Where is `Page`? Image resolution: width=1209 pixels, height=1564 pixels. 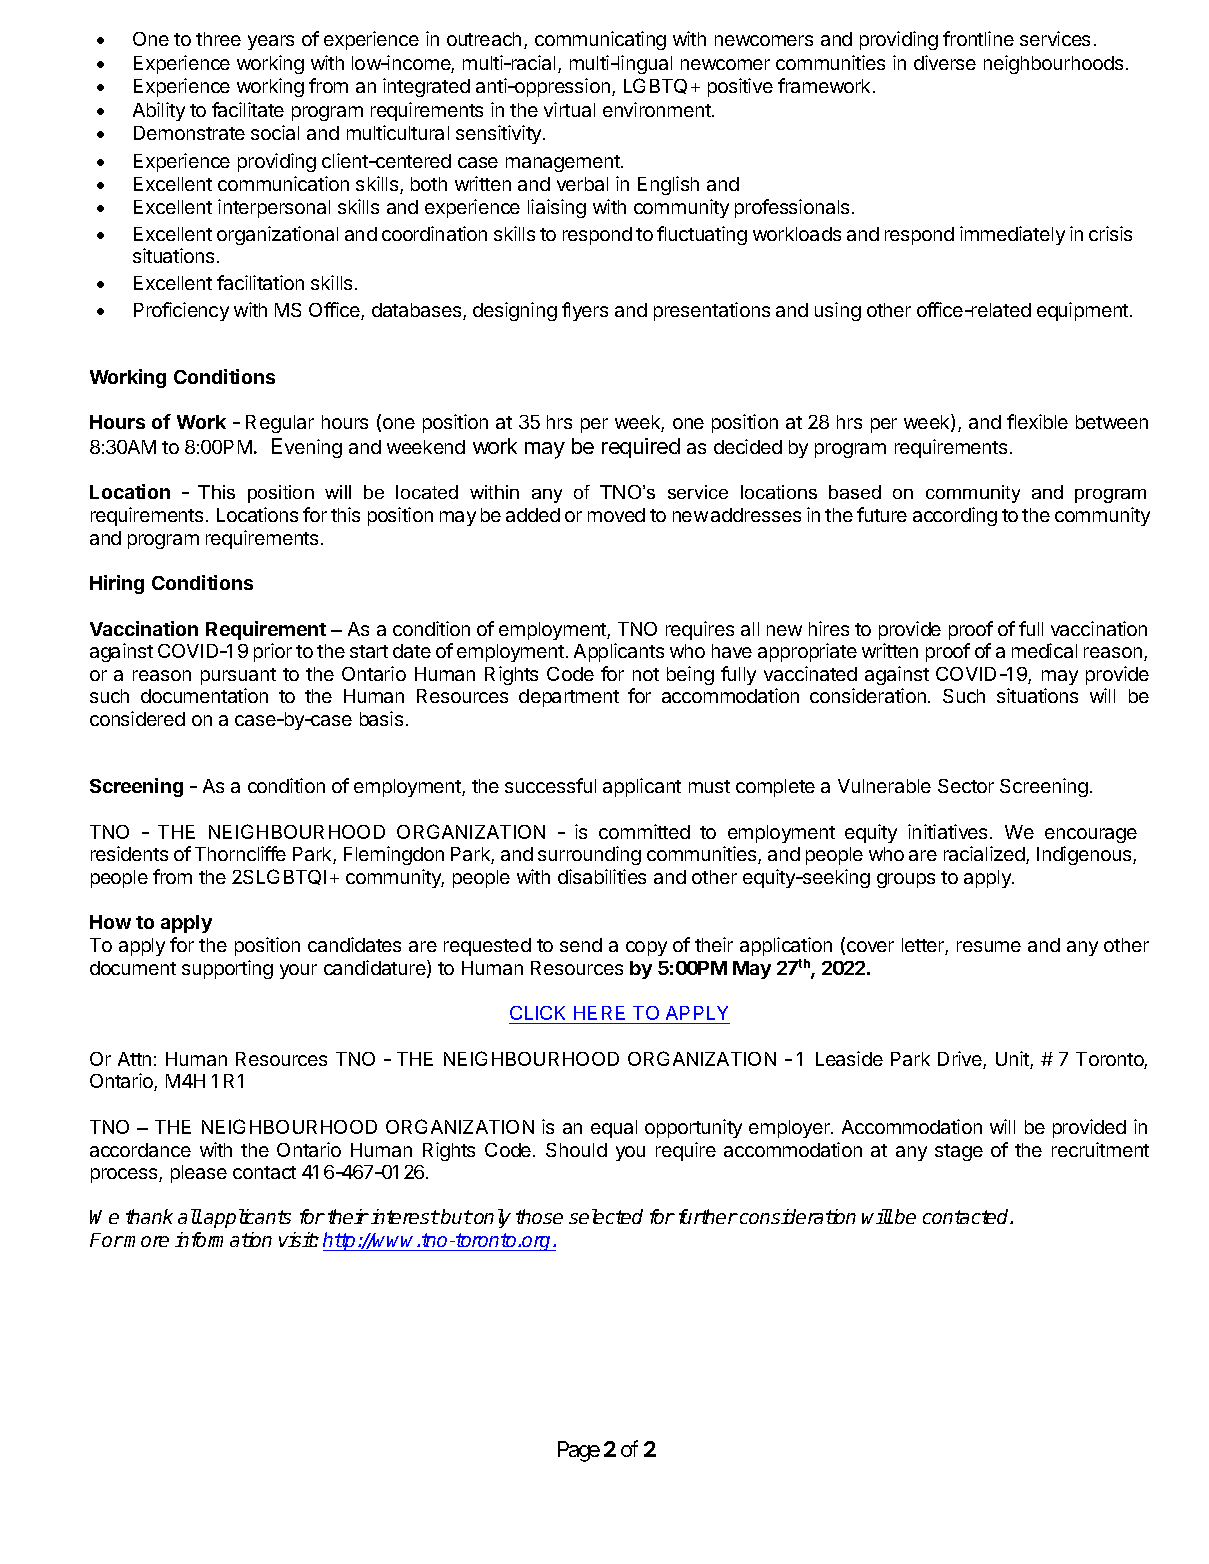
Page is located at coordinates (579, 1451).
